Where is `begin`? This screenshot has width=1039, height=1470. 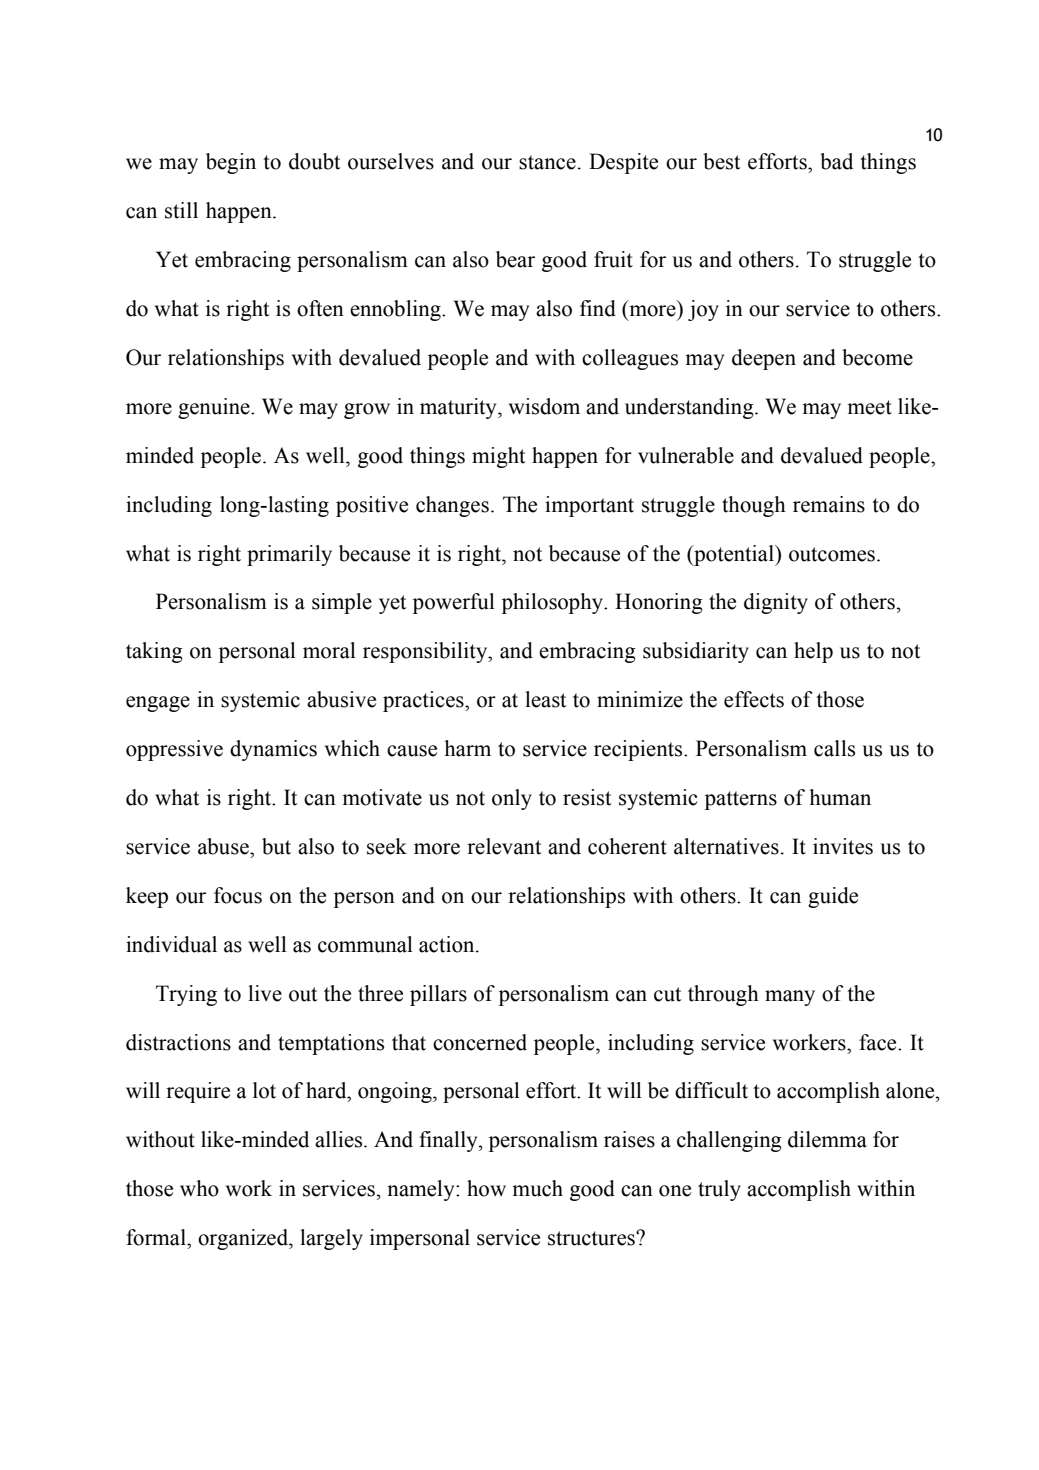
begin is located at coordinates (231, 163).
